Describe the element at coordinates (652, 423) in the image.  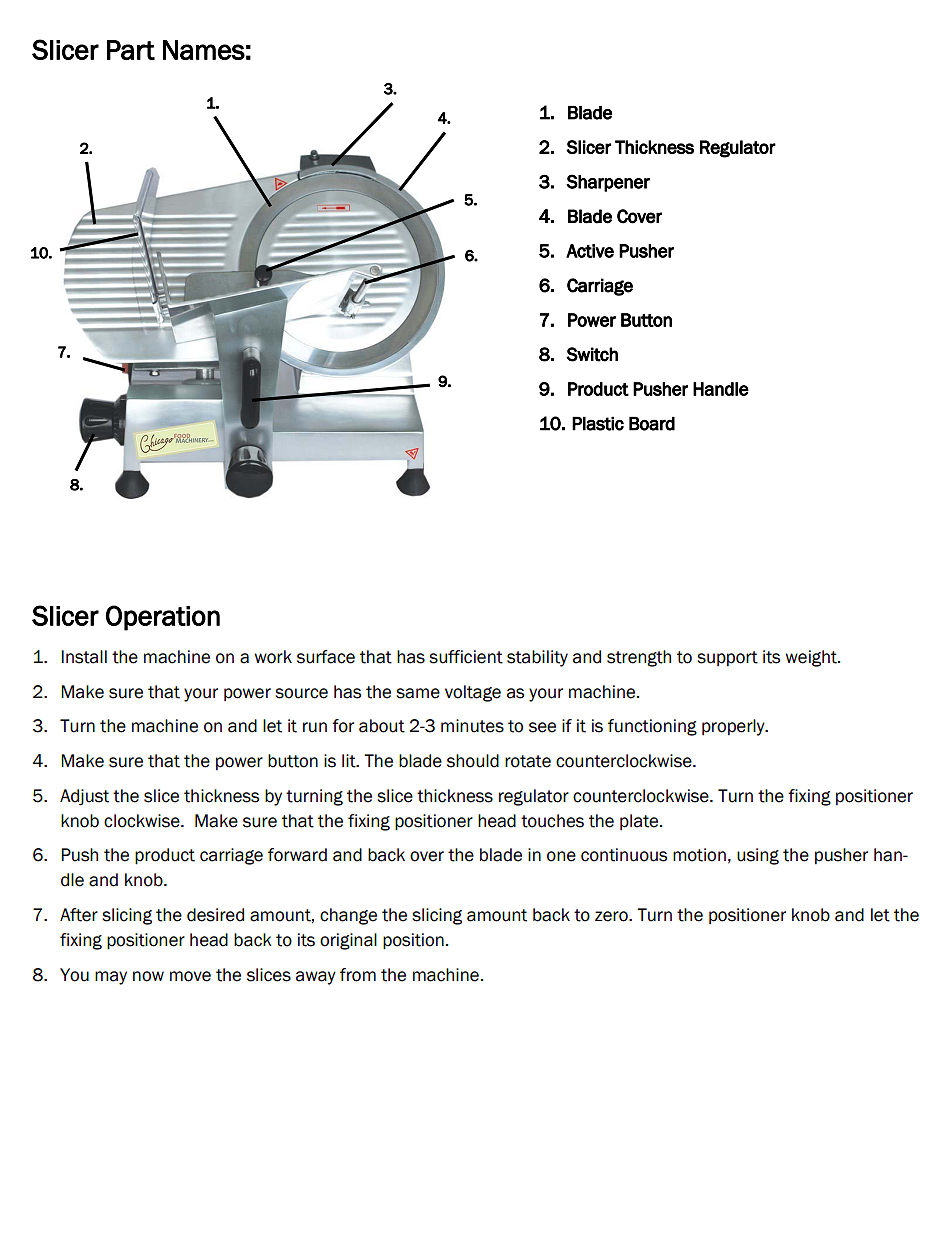
I see `Board` at that location.
